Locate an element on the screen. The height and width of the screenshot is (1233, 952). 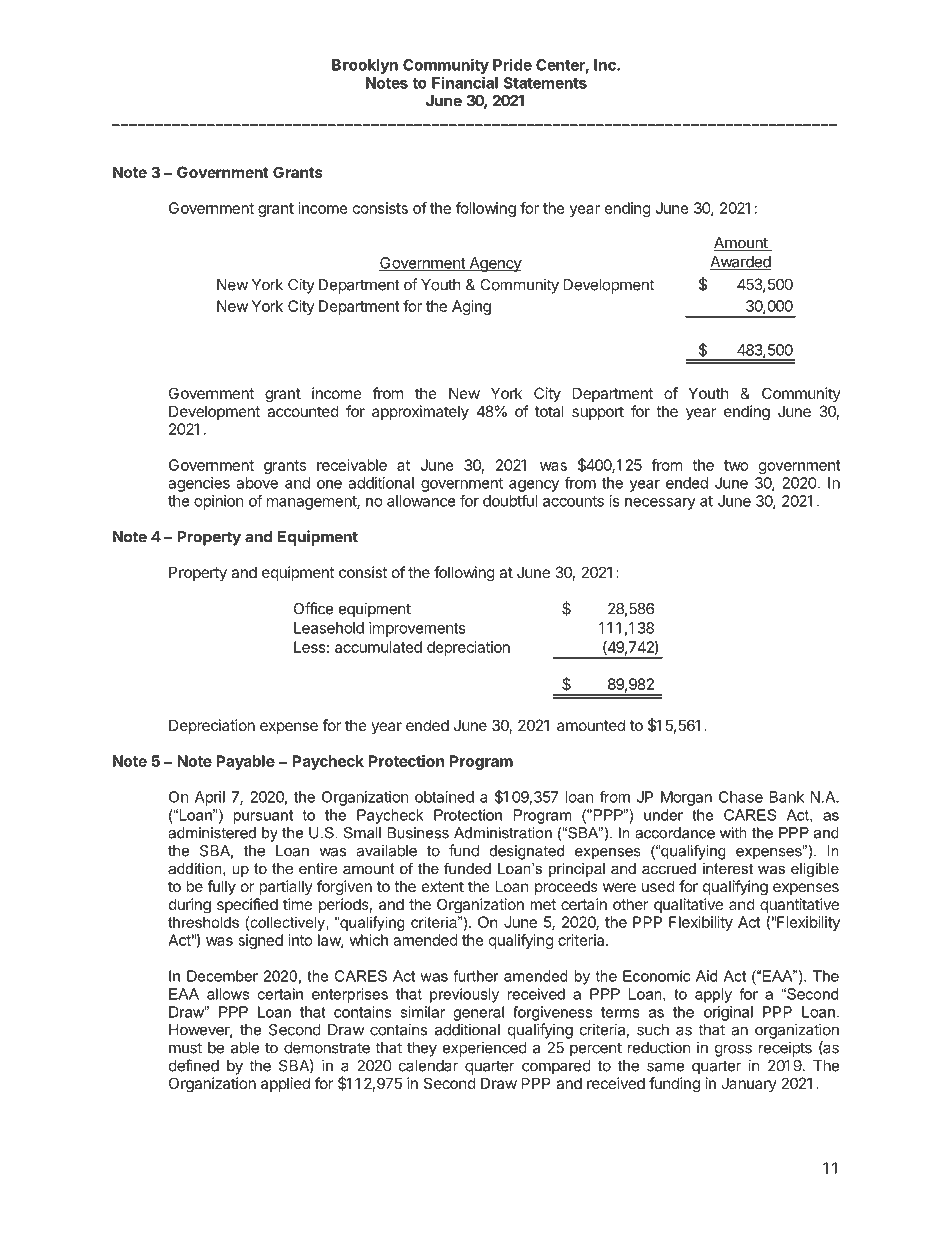
two is located at coordinates (736, 465).
